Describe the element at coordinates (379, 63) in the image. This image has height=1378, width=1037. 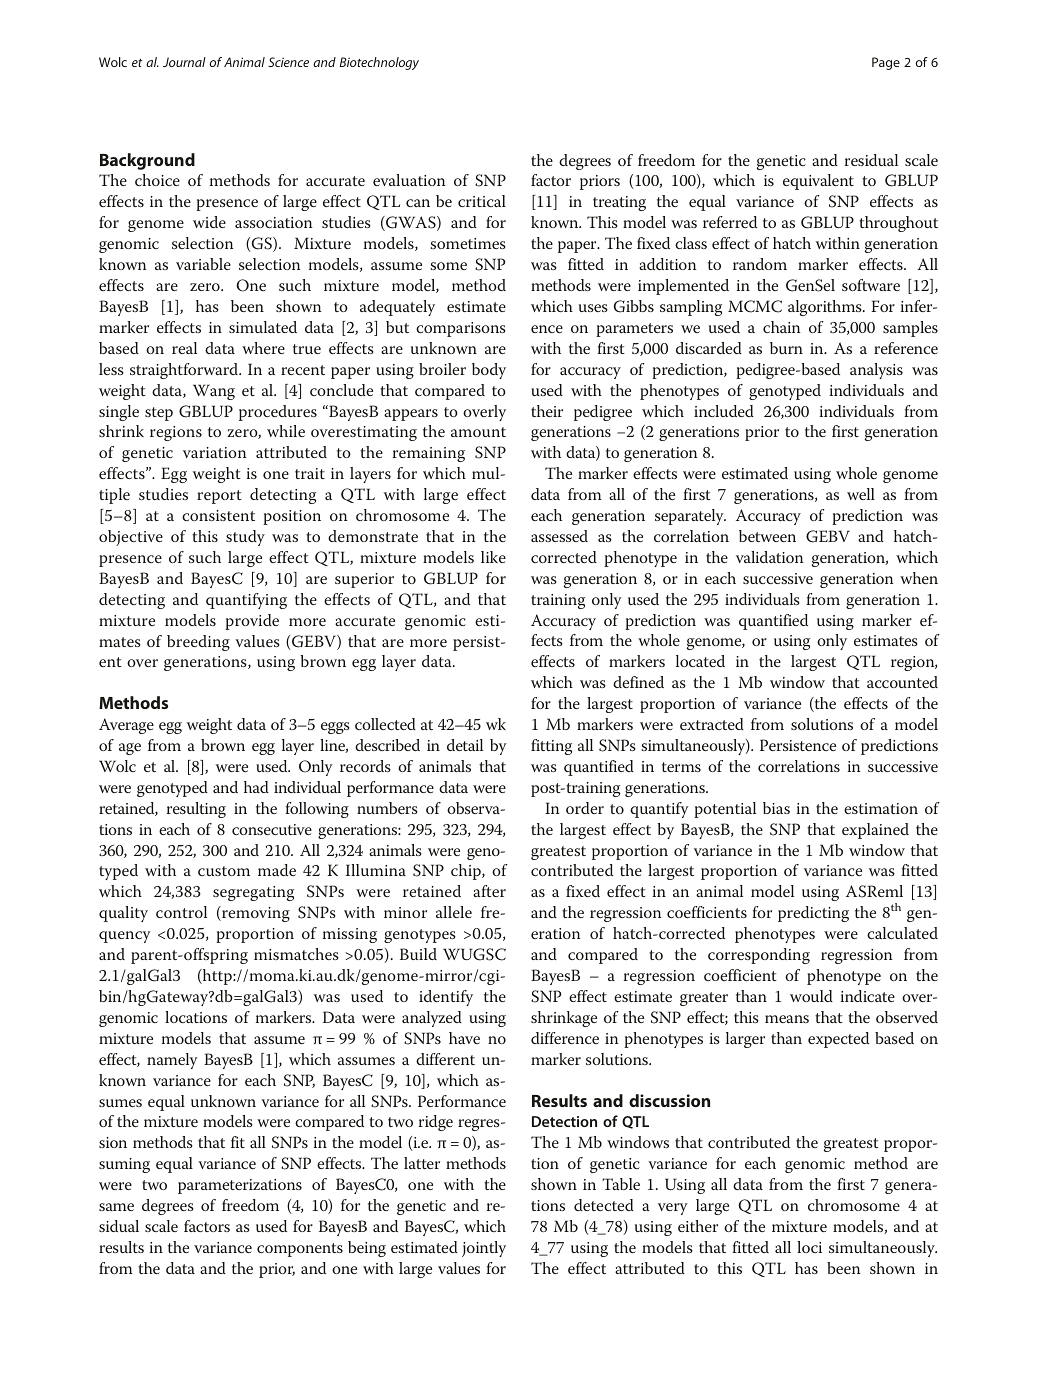
I see `Biotechnology` at that location.
